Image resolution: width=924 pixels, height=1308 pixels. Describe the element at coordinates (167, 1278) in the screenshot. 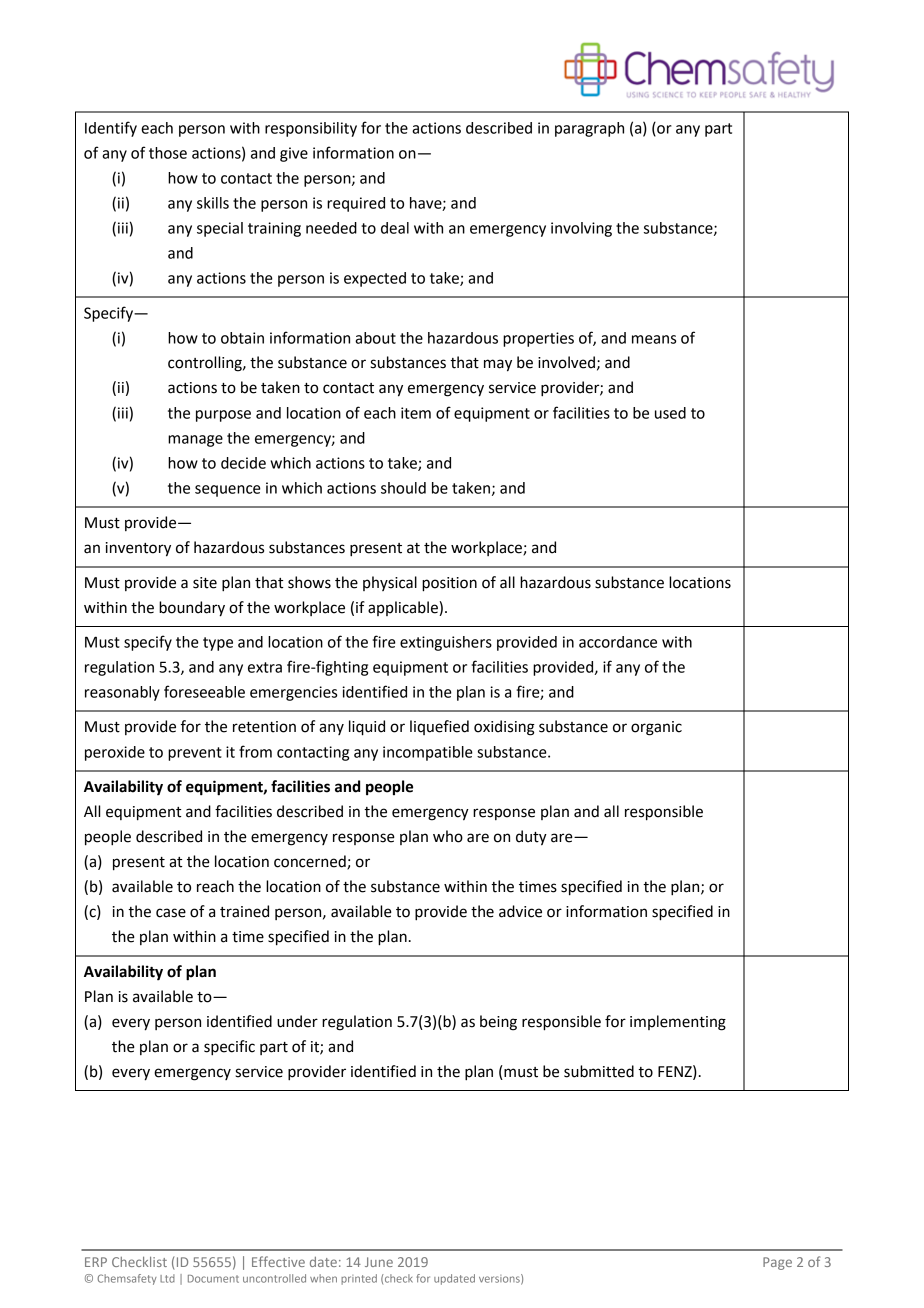

I see `Ltd` at that location.
